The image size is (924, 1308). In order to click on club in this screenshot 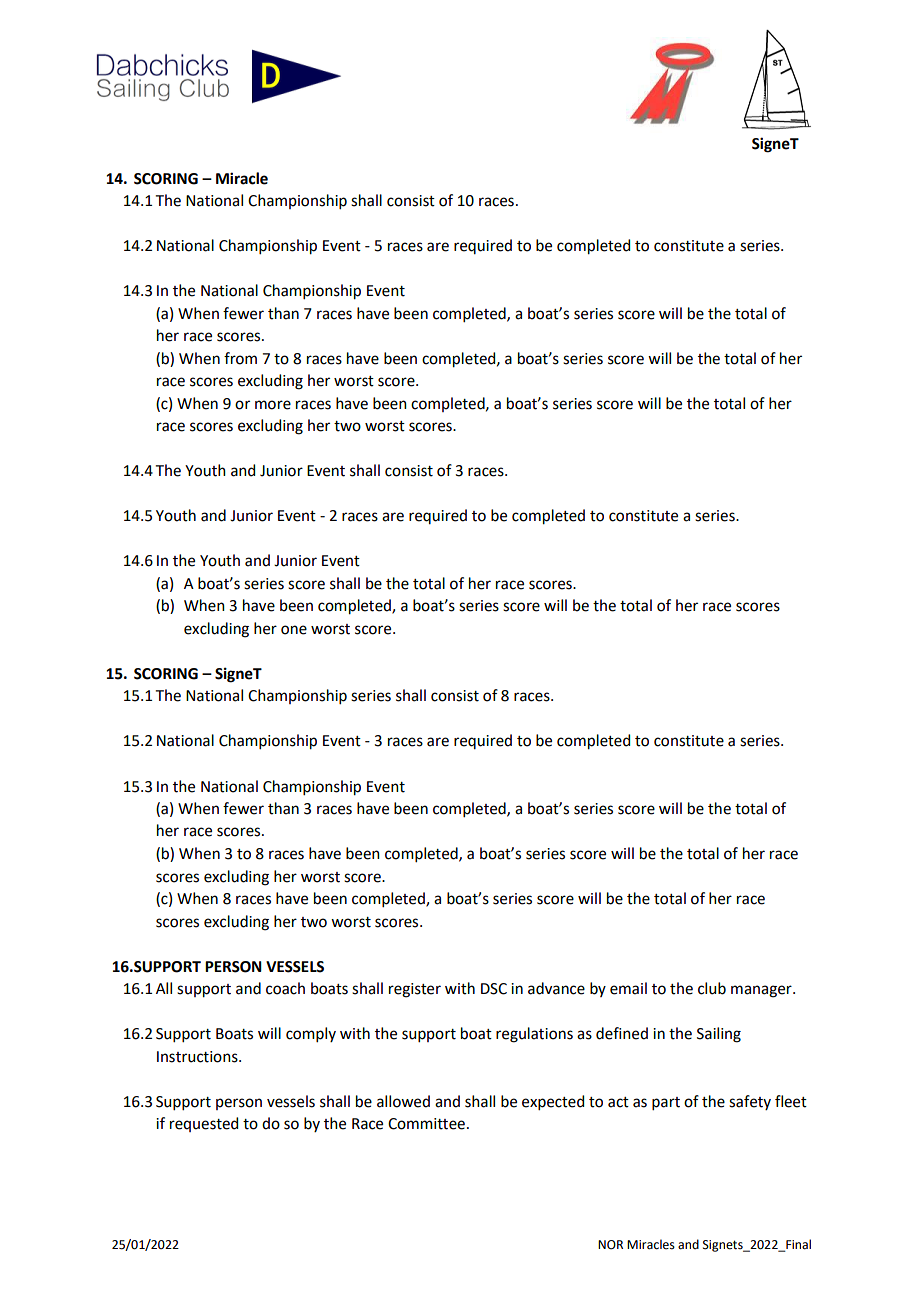, I will do `click(712, 988)`.
